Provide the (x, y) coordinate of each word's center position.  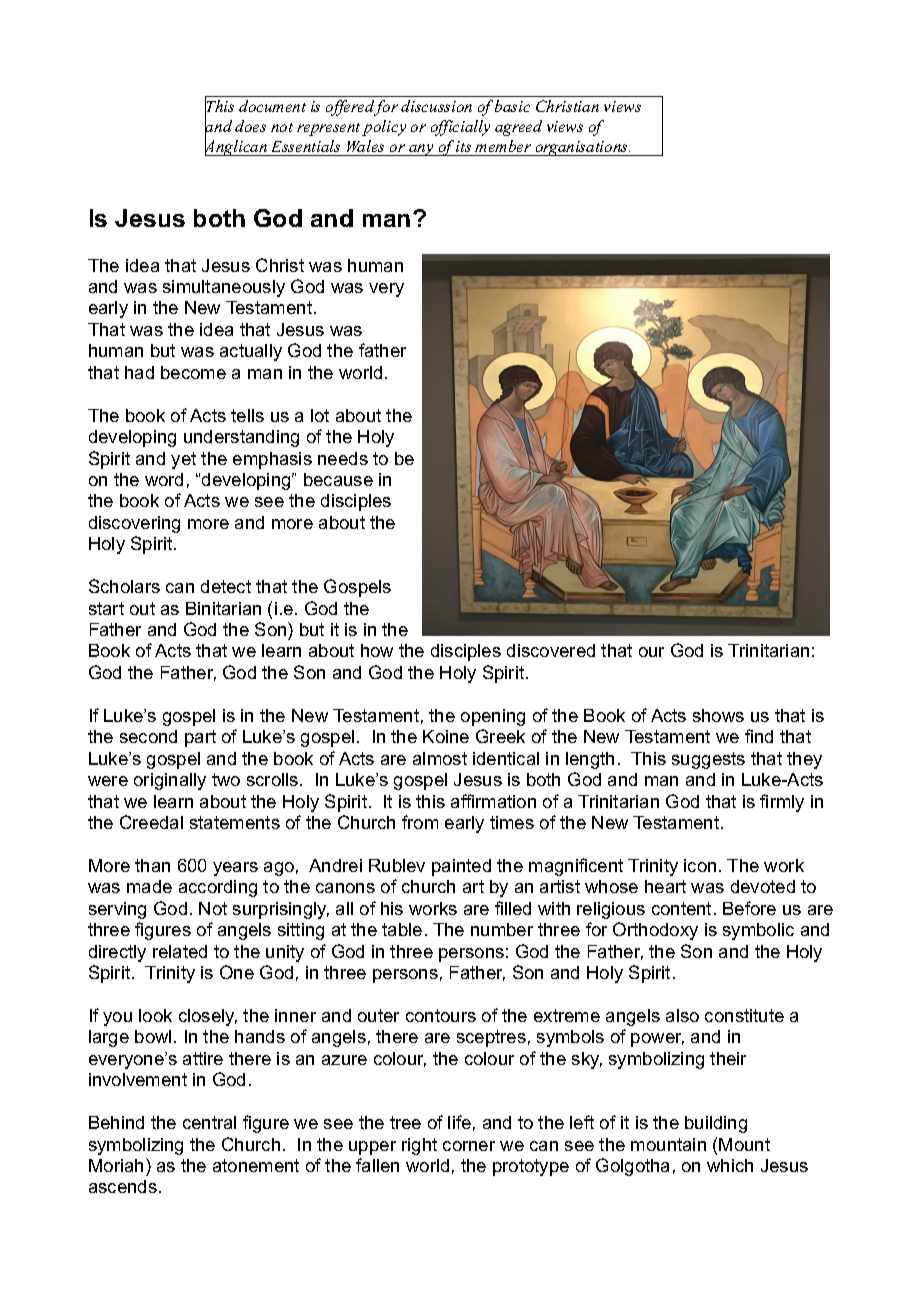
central (209, 1122)
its (463, 146)
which (730, 1165)
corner (469, 1146)
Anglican (237, 147)
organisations (581, 148)
